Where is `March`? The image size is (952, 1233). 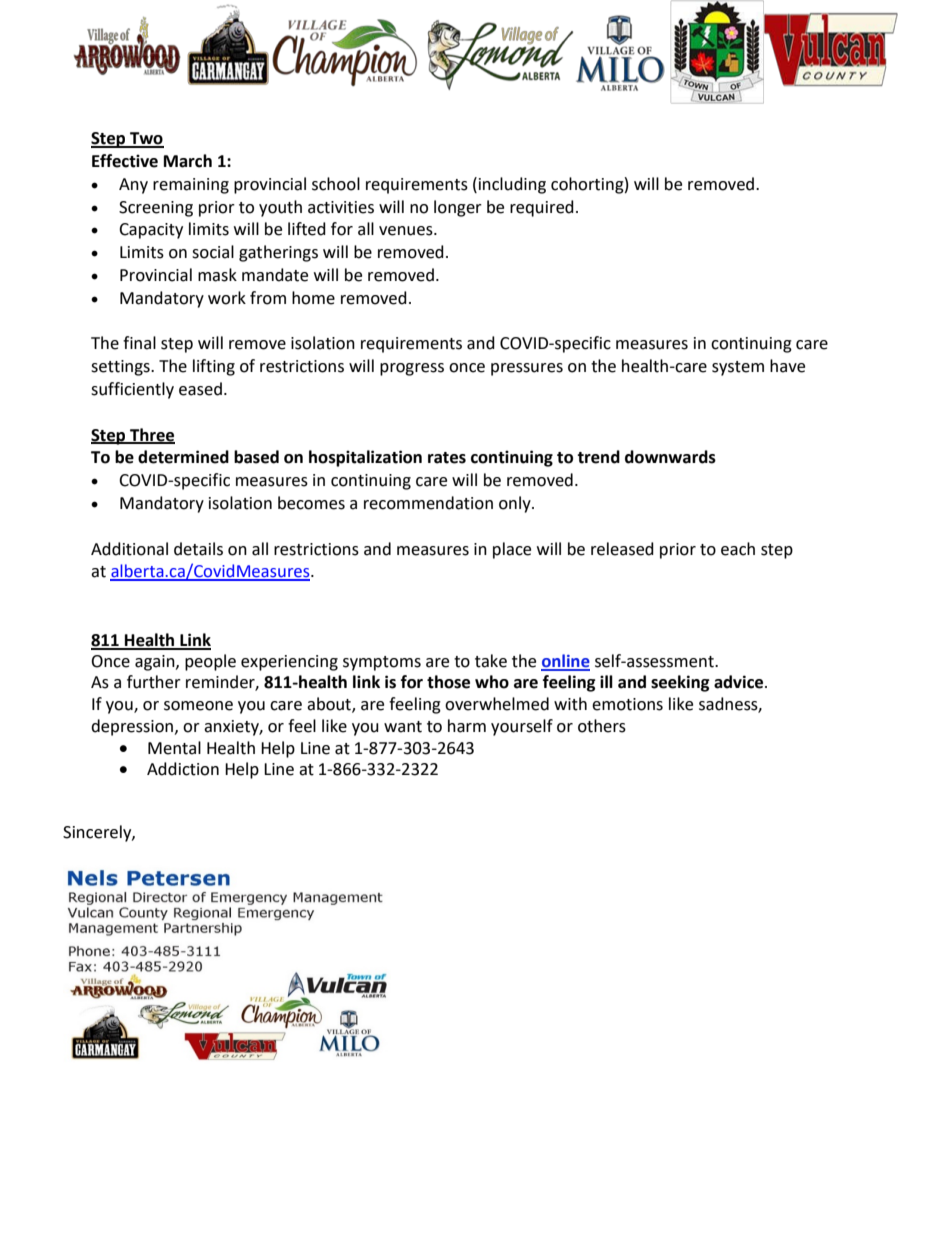
March is located at coordinates (188, 161).
